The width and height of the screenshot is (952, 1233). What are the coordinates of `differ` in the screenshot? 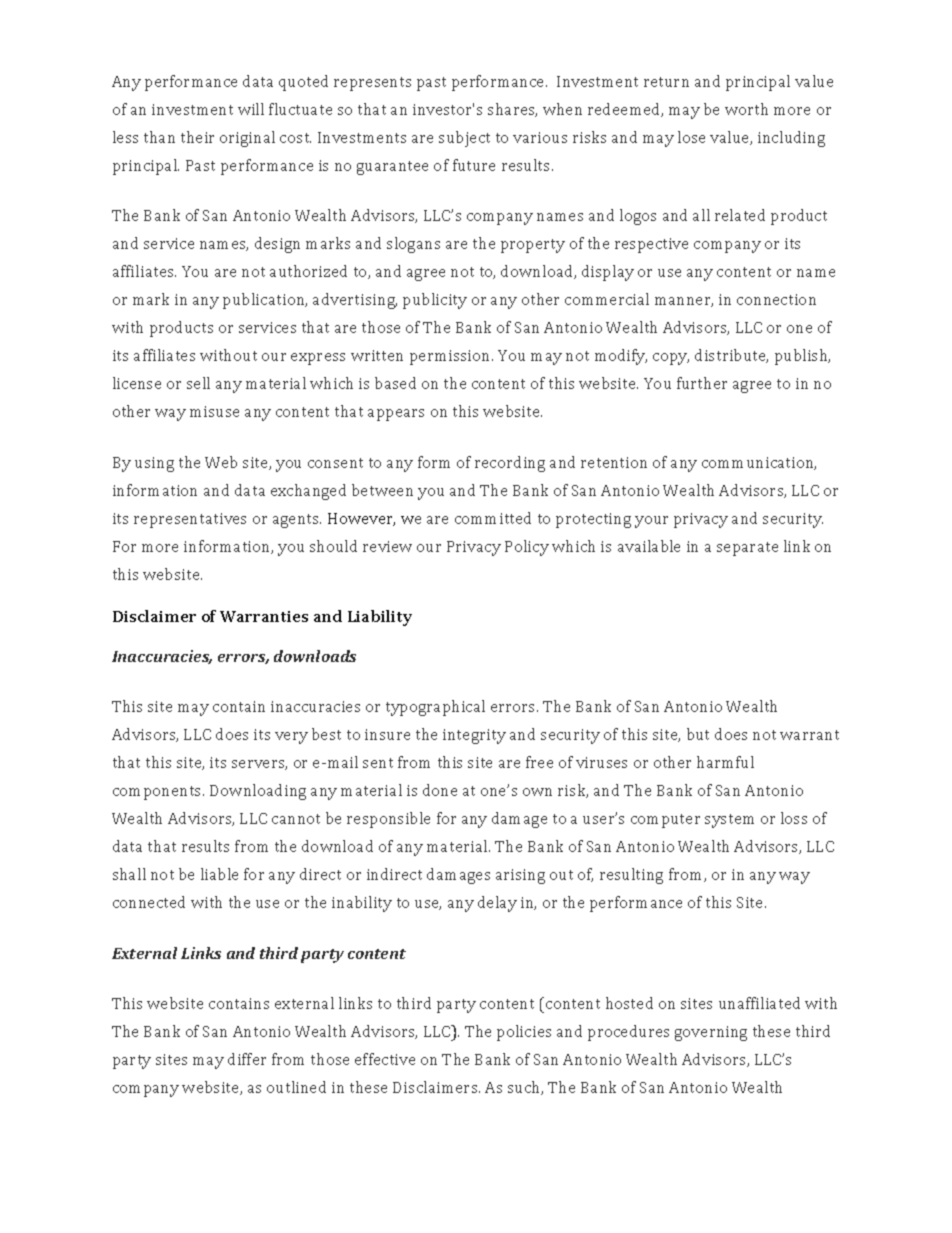 It's located at (247, 1059).
